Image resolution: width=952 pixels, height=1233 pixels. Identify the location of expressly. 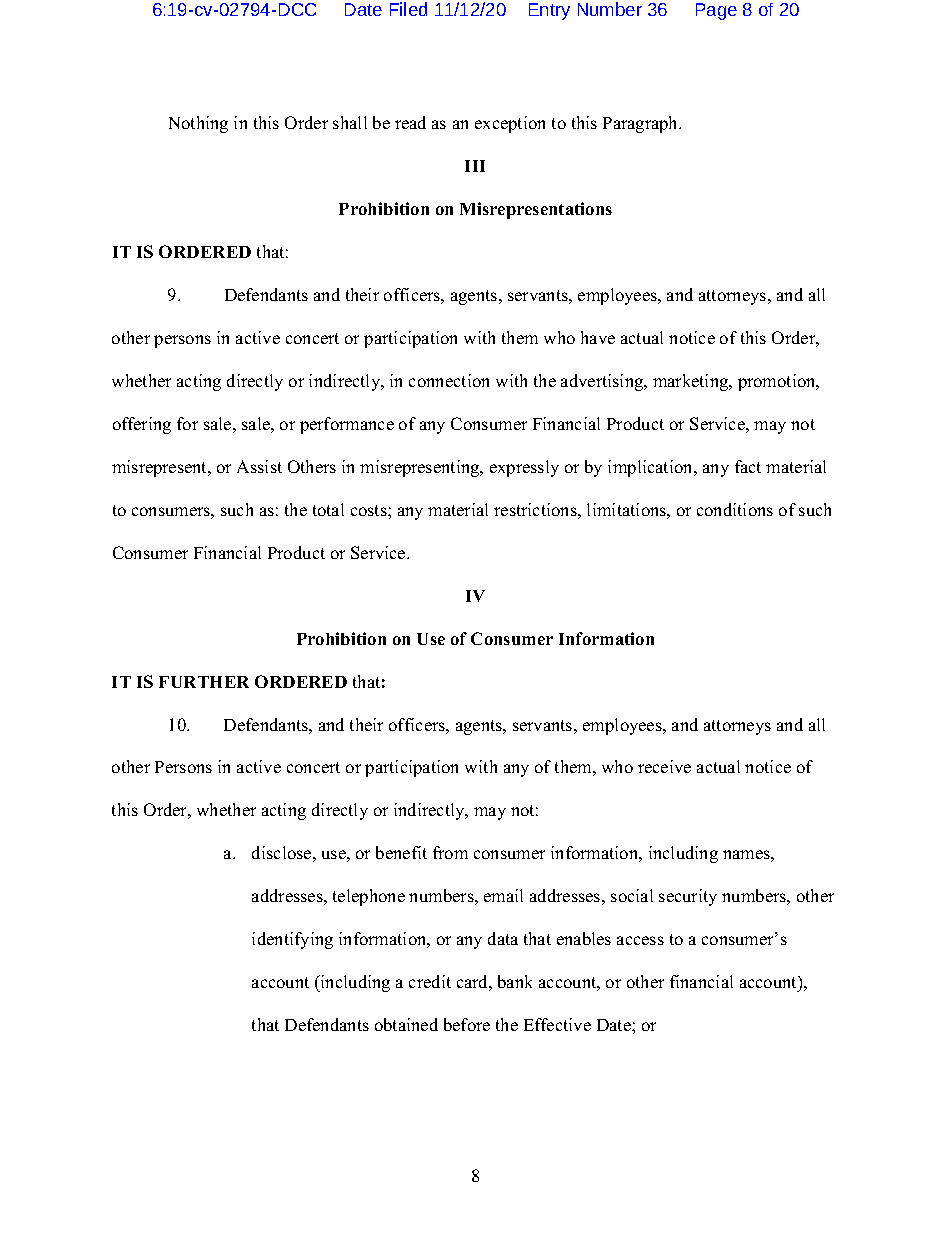
(524, 468).
